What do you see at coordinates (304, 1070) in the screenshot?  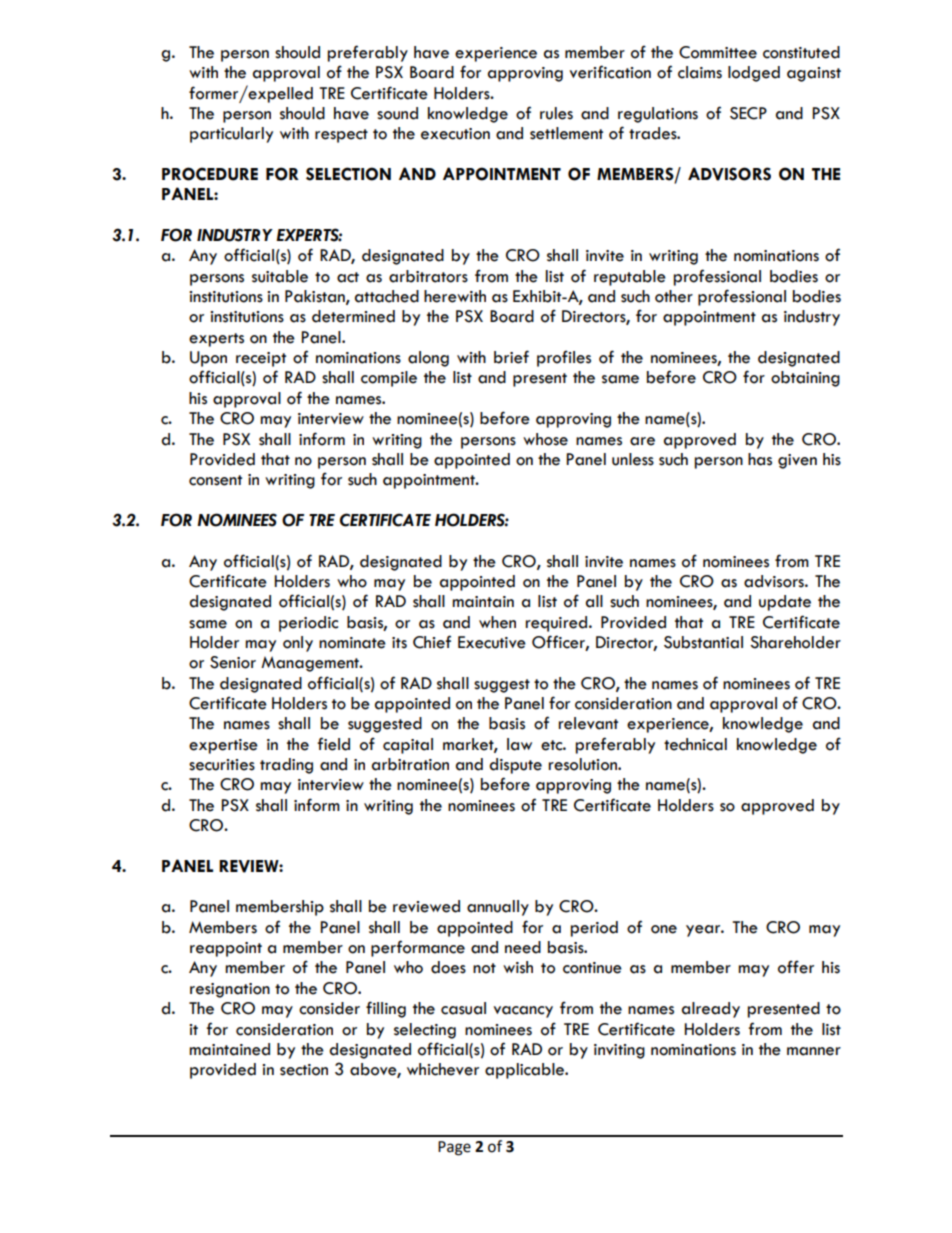 I see `section` at bounding box center [304, 1070].
